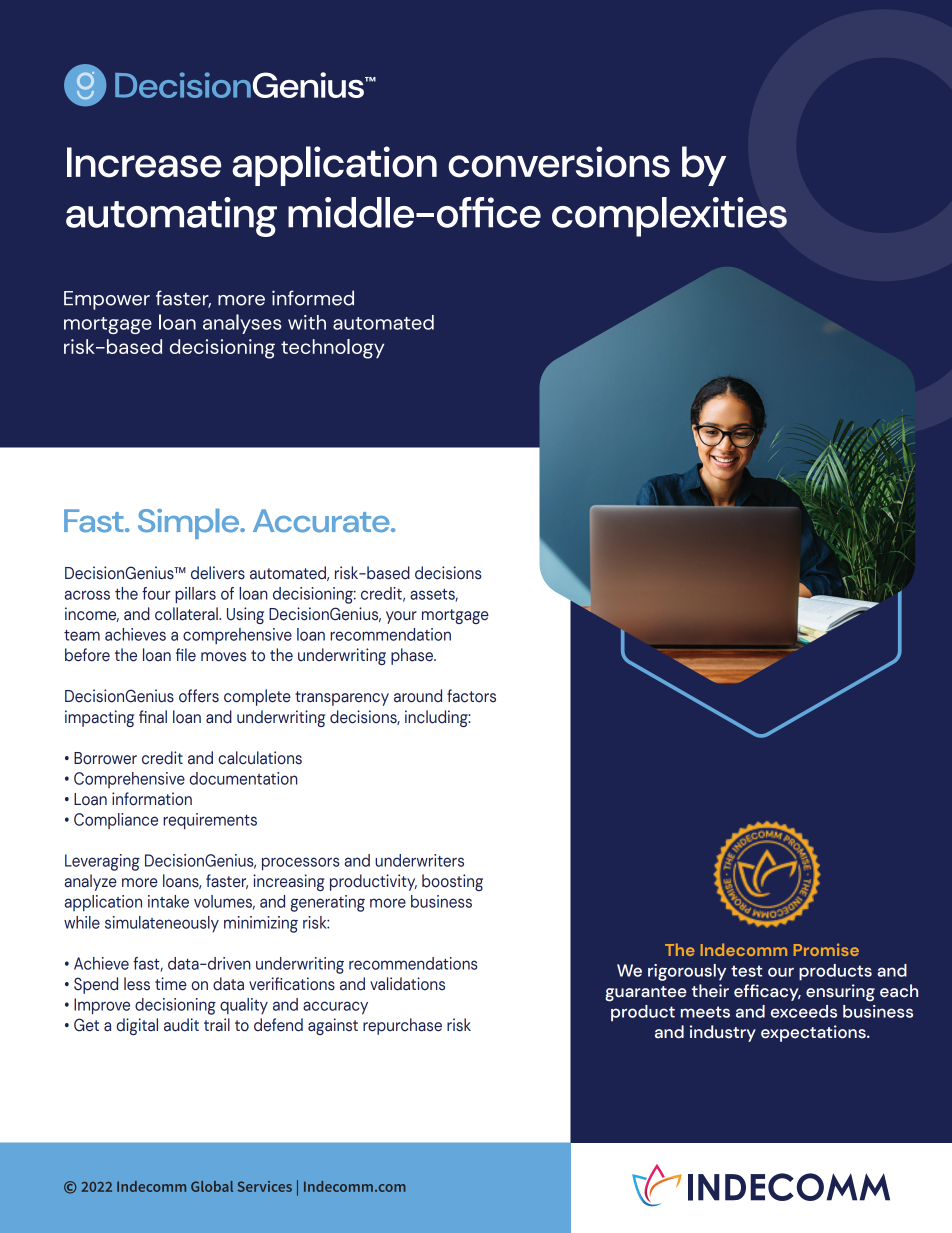  Describe the element at coordinates (669, 217) in the screenshot. I see `complexities` at that location.
